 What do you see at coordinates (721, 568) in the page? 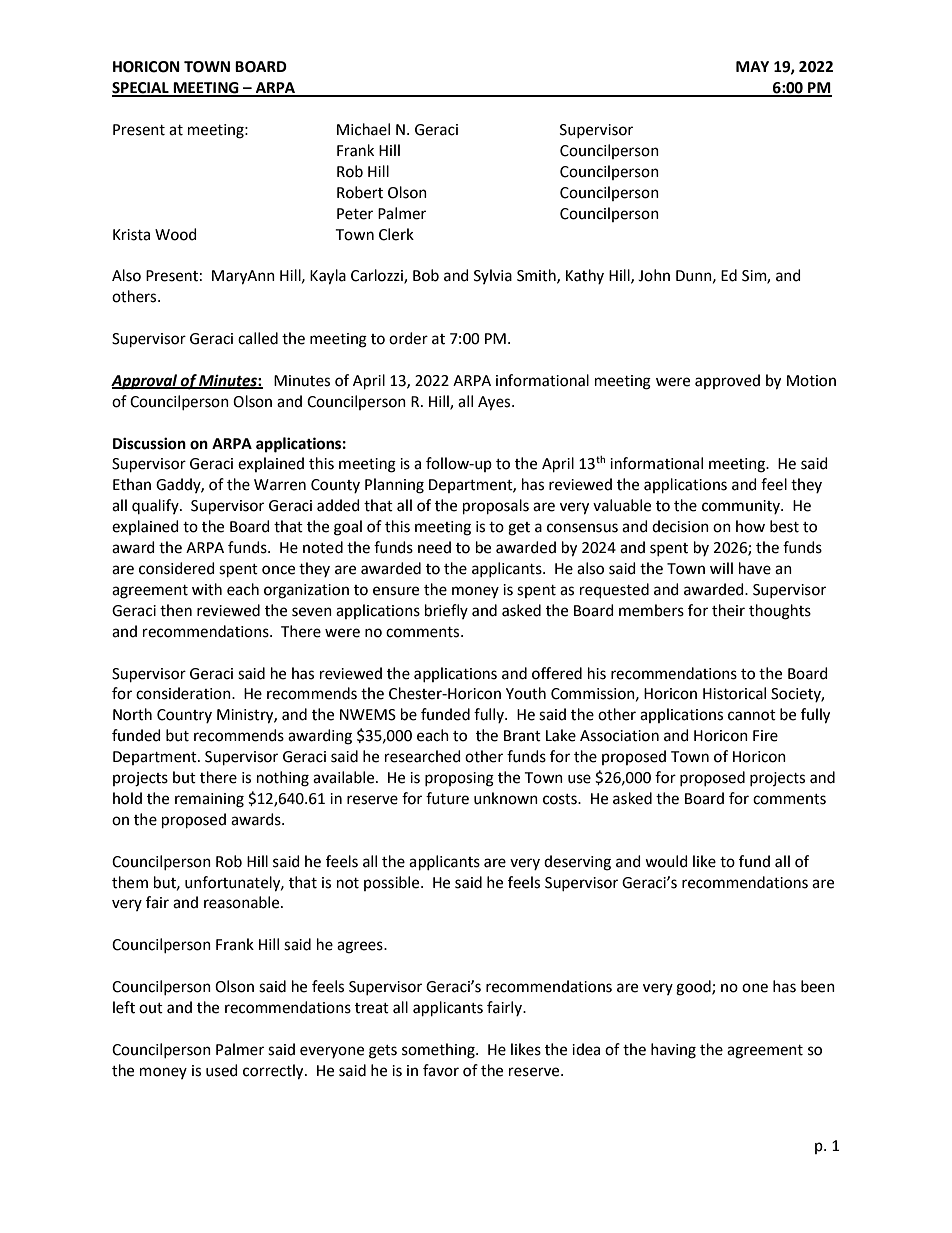
I see `will` at bounding box center [721, 568].
